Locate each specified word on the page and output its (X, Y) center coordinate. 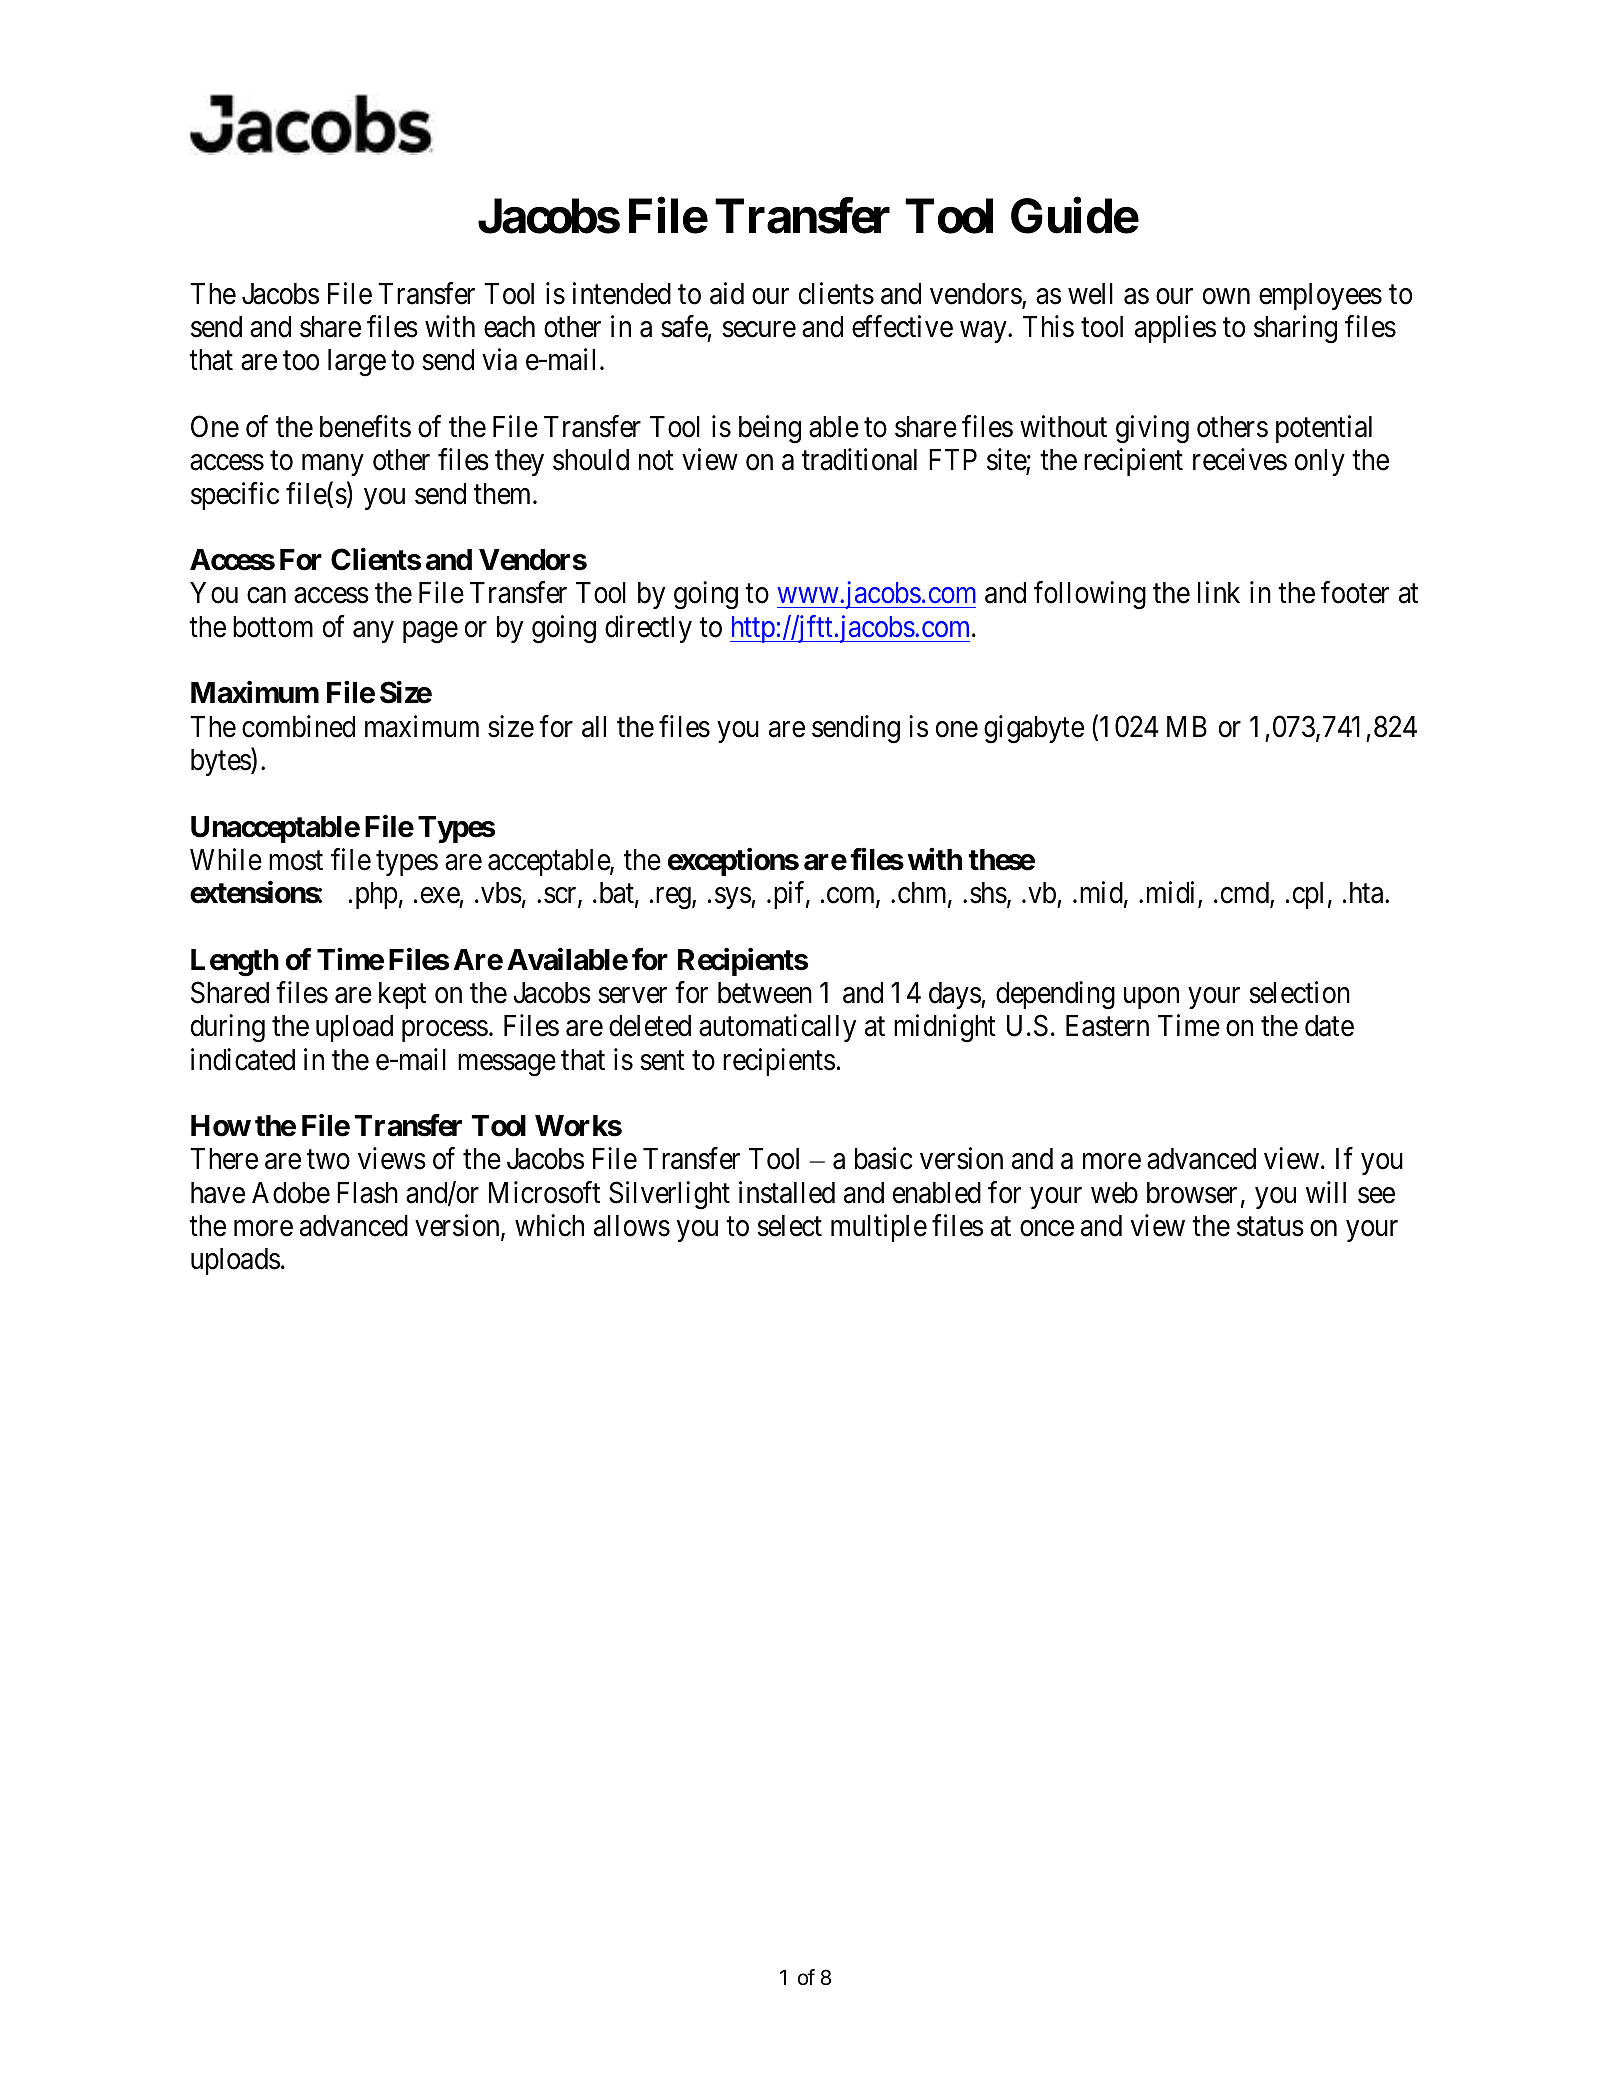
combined (298, 726)
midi (1173, 893)
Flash (367, 1193)
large (357, 363)
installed (787, 1192)
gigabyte (1034, 729)
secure (759, 330)
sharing (1295, 329)
